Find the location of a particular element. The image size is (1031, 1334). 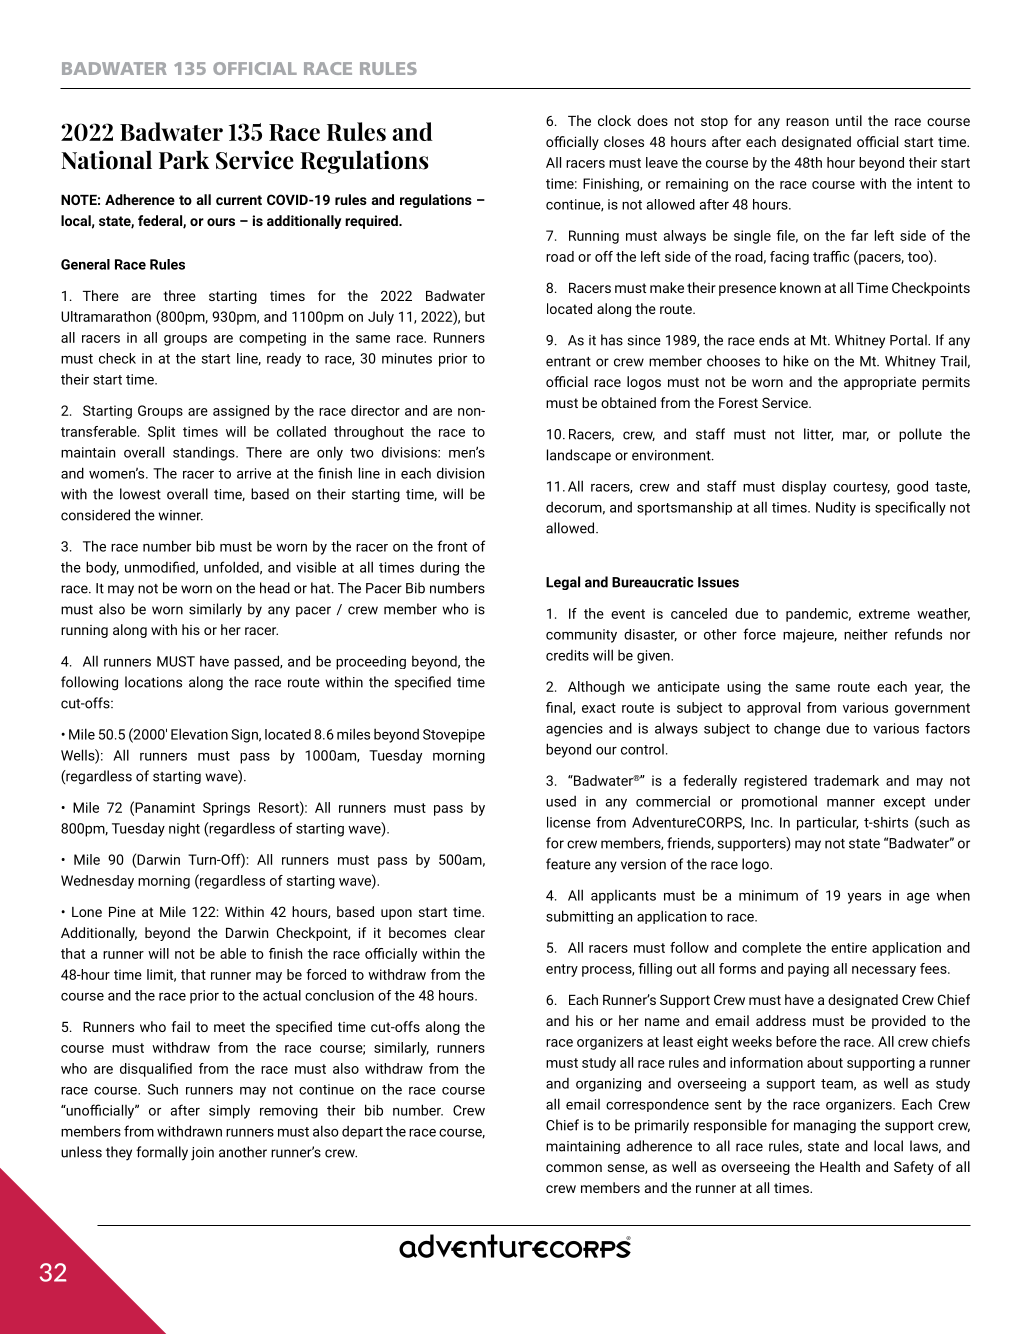

until is located at coordinates (849, 120).
